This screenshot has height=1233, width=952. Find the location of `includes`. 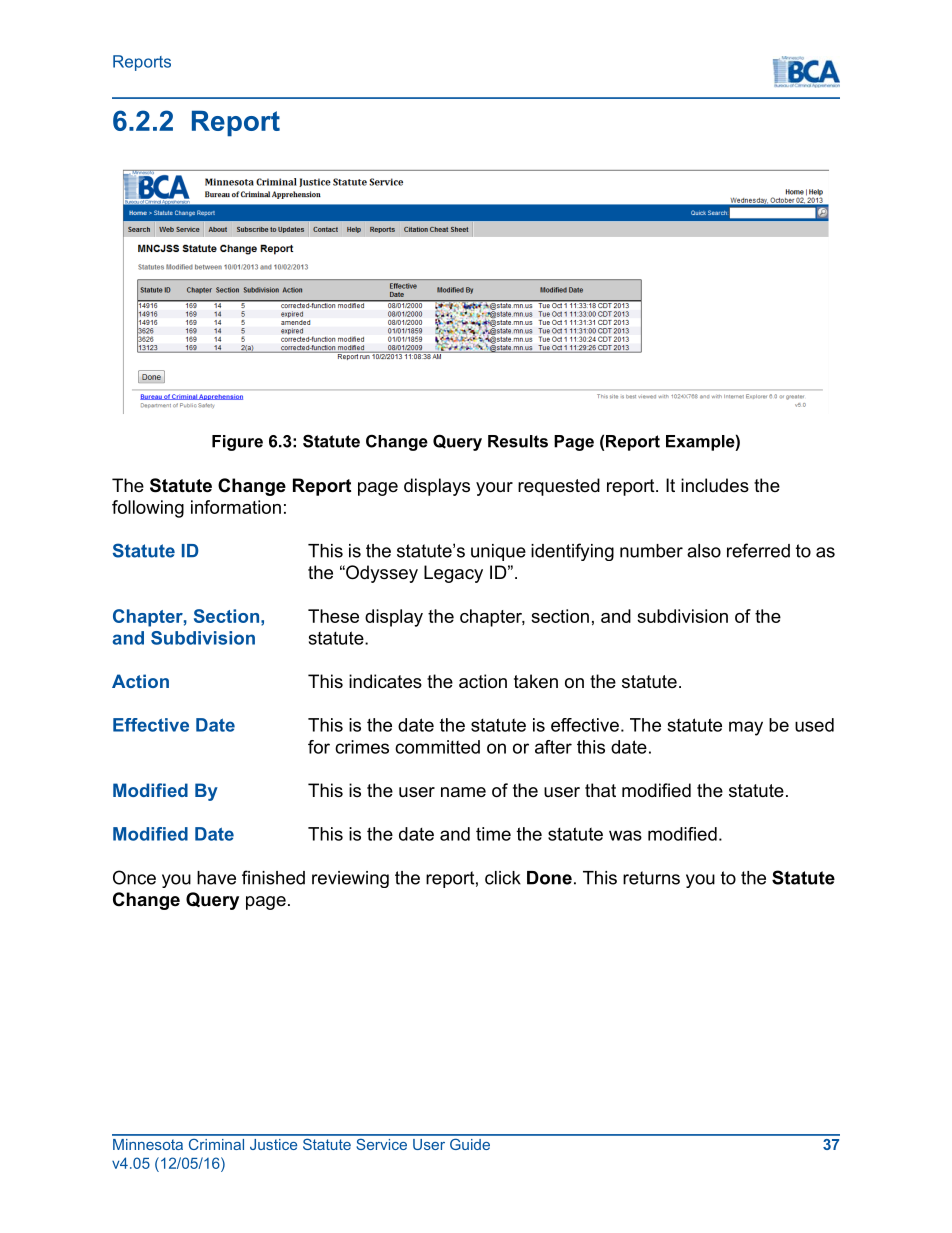

includes is located at coordinates (715, 485).
